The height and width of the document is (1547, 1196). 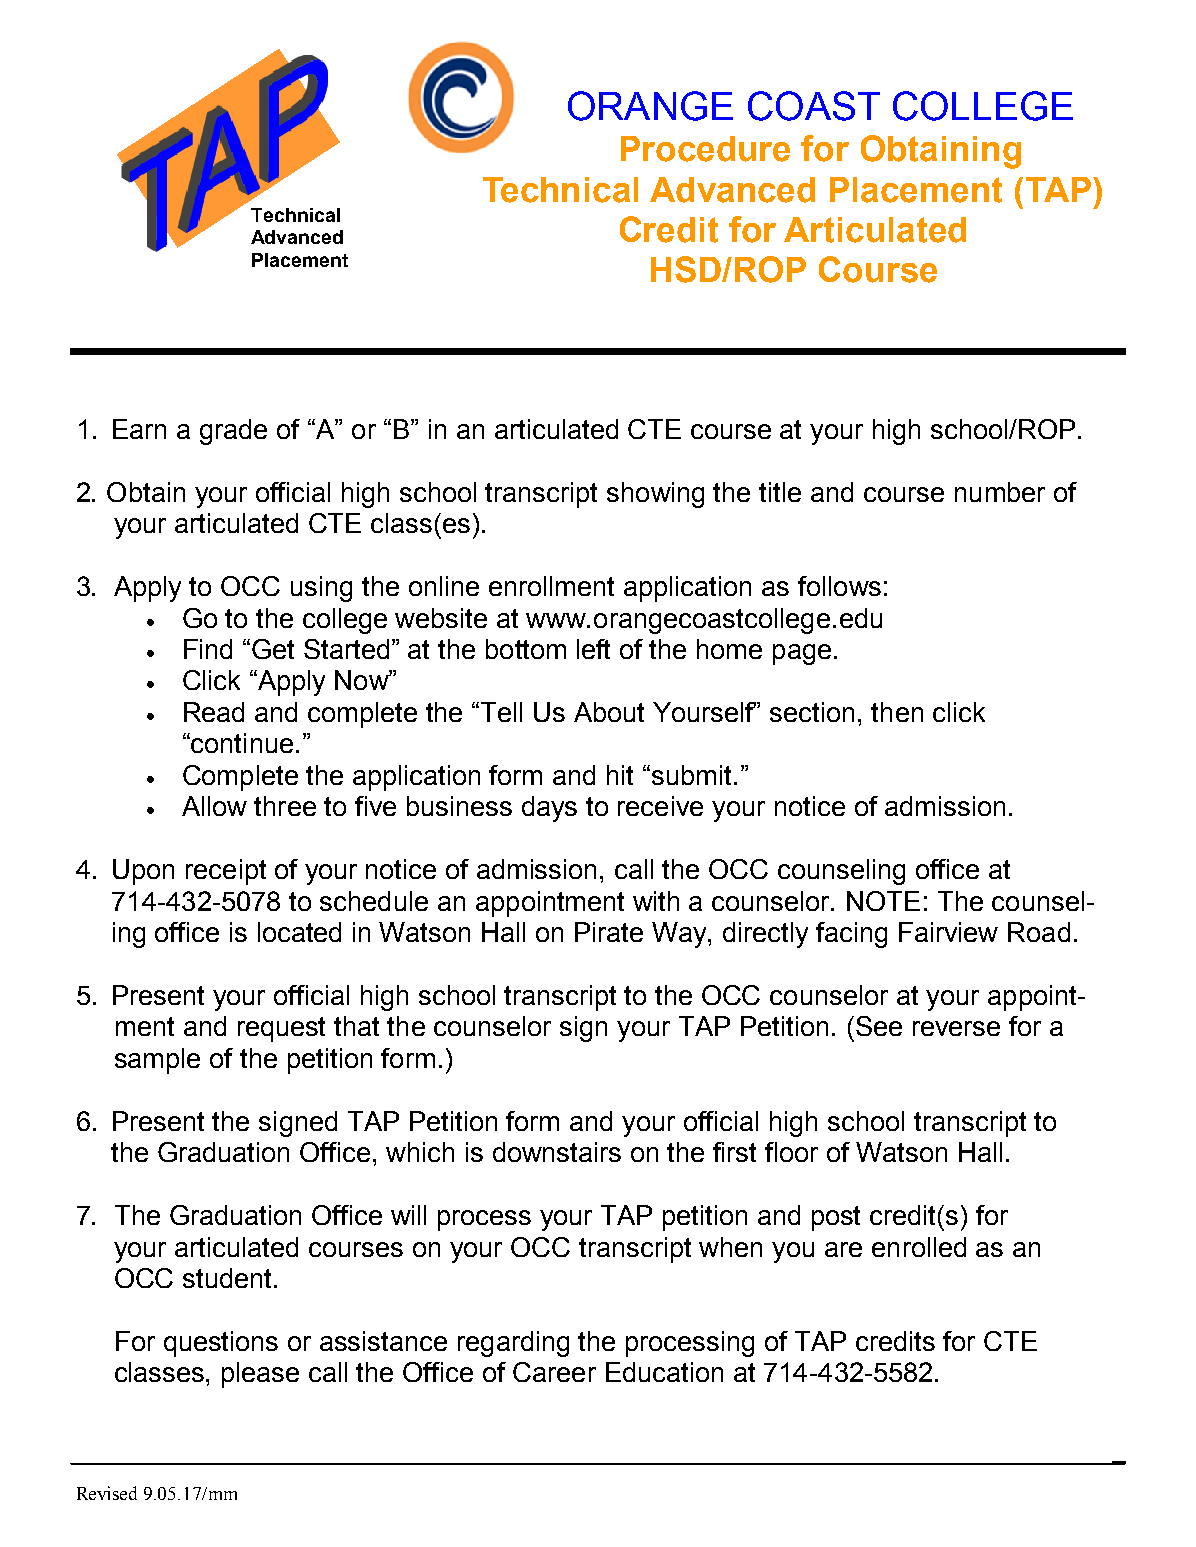 I want to click on follows, so click(x=839, y=586).
